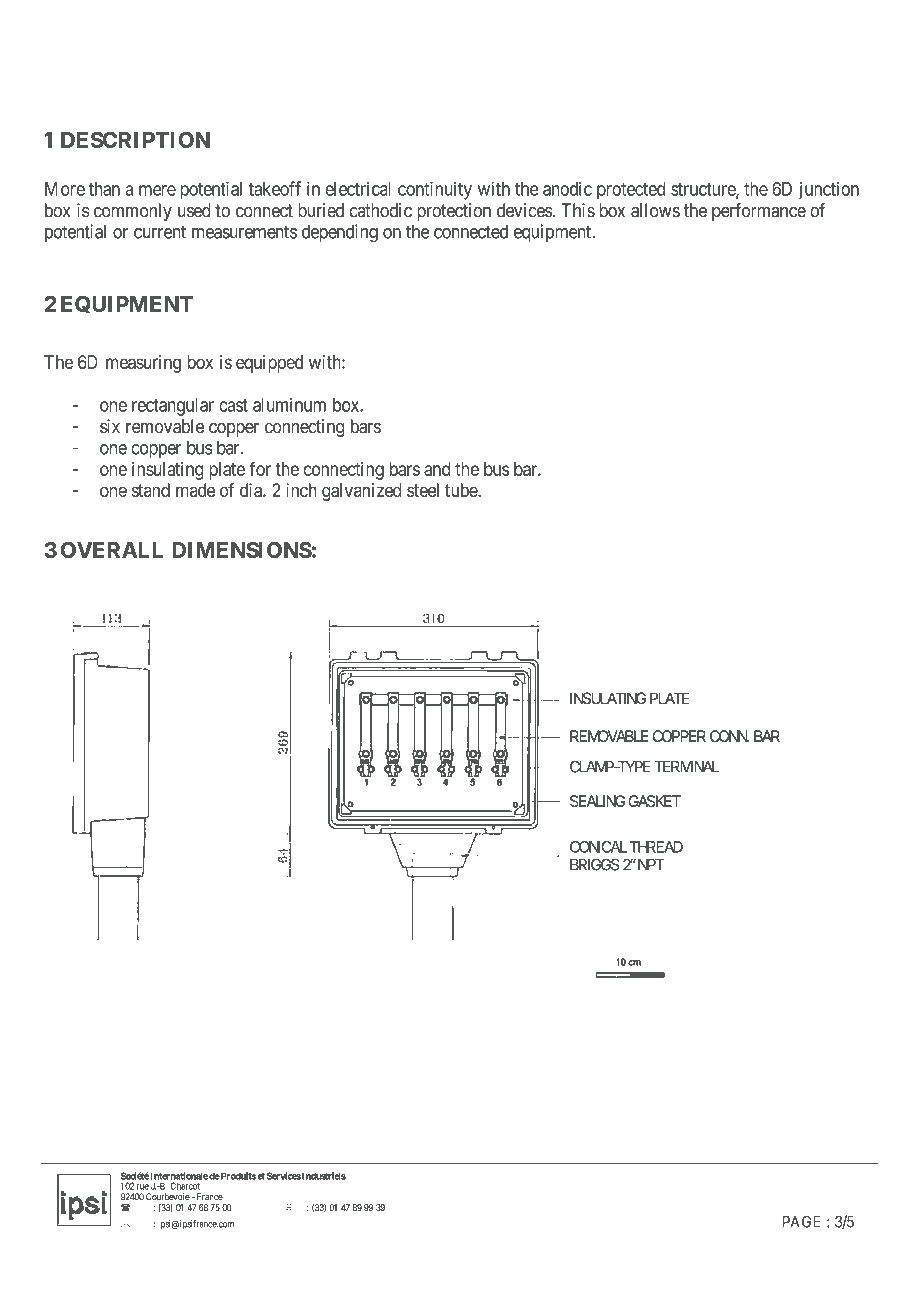  What do you see at coordinates (185, 1186) in the screenshot?
I see `Charcot` at bounding box center [185, 1186].
